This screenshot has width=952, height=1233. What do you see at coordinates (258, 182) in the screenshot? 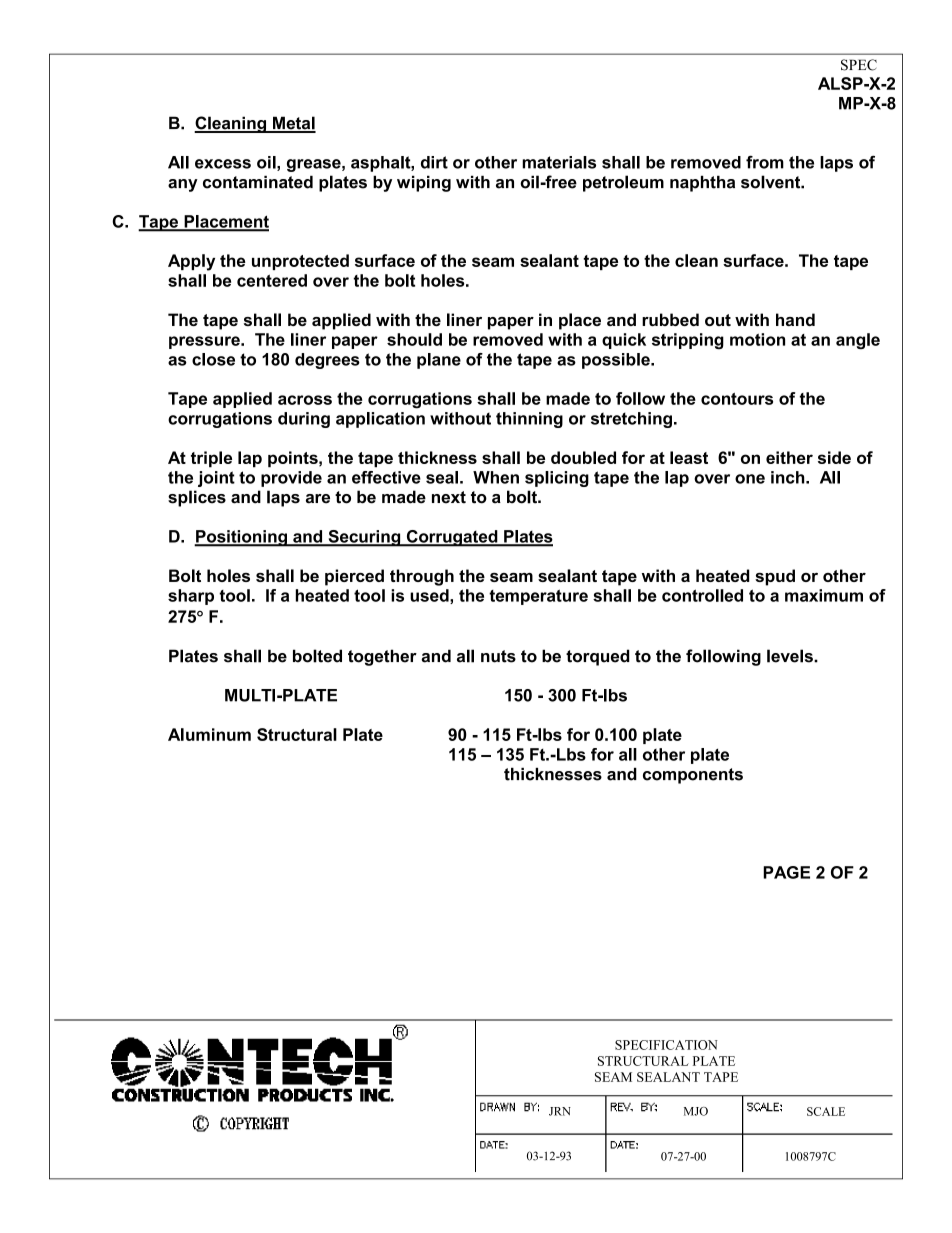
I see `contaminated` at bounding box center [258, 182].
